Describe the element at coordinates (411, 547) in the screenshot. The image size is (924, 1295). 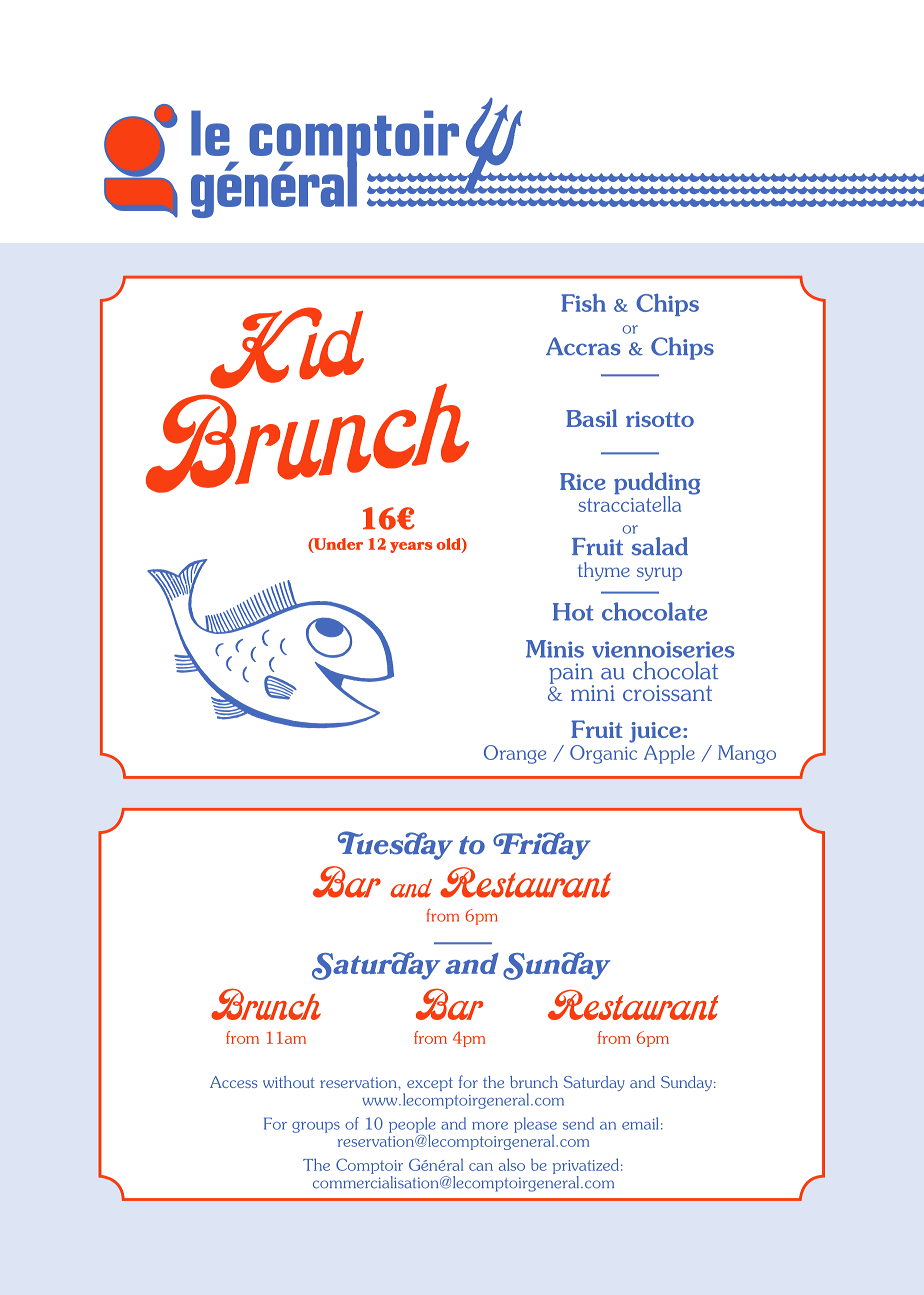
I see `years` at that location.
